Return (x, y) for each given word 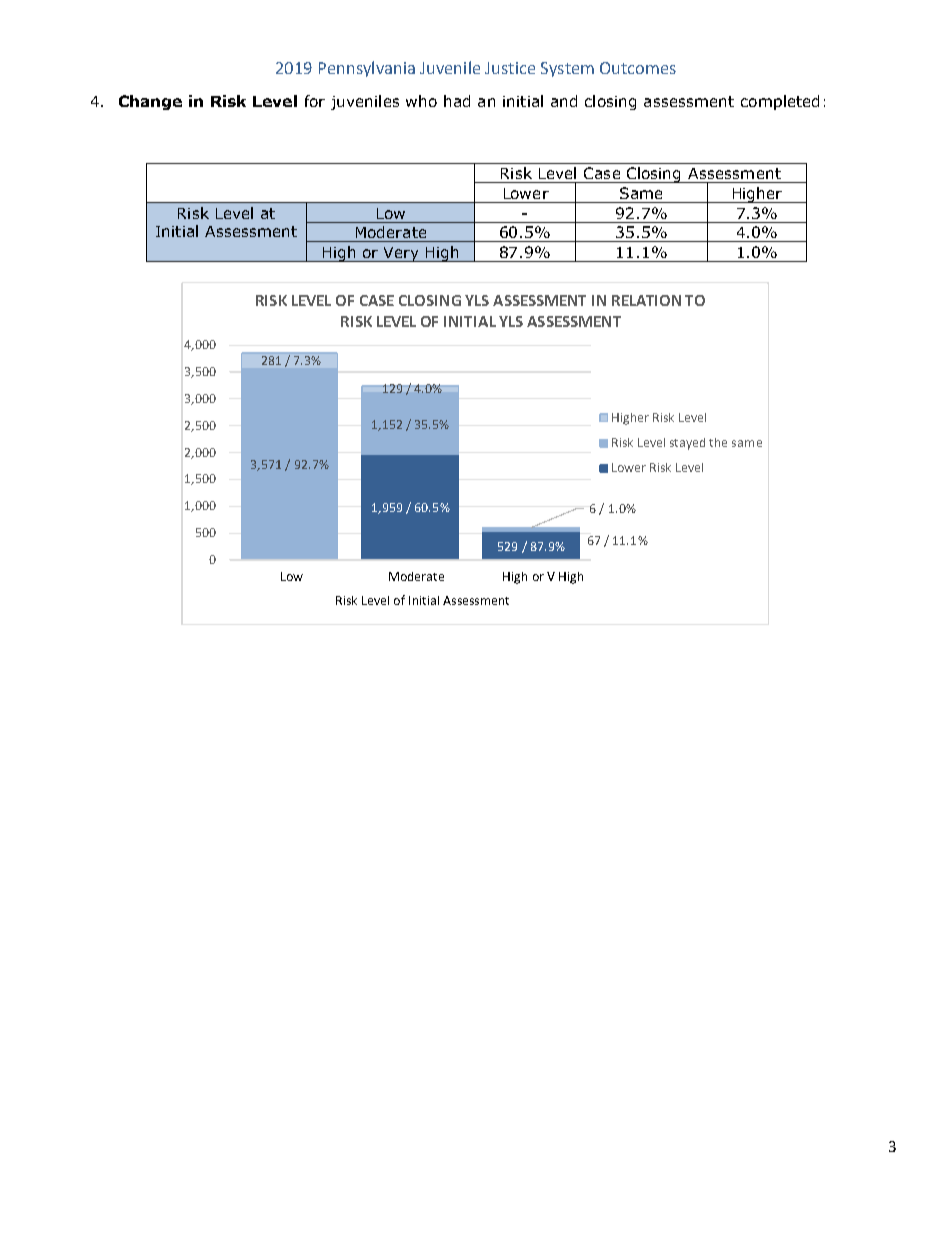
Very (401, 254)
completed (780, 102)
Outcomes (638, 68)
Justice (510, 68)
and (564, 101)
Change (150, 102)
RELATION (646, 300)
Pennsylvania (367, 69)
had (457, 101)
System (567, 69)
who (421, 101)
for (315, 101)
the (718, 442)
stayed (687, 444)
